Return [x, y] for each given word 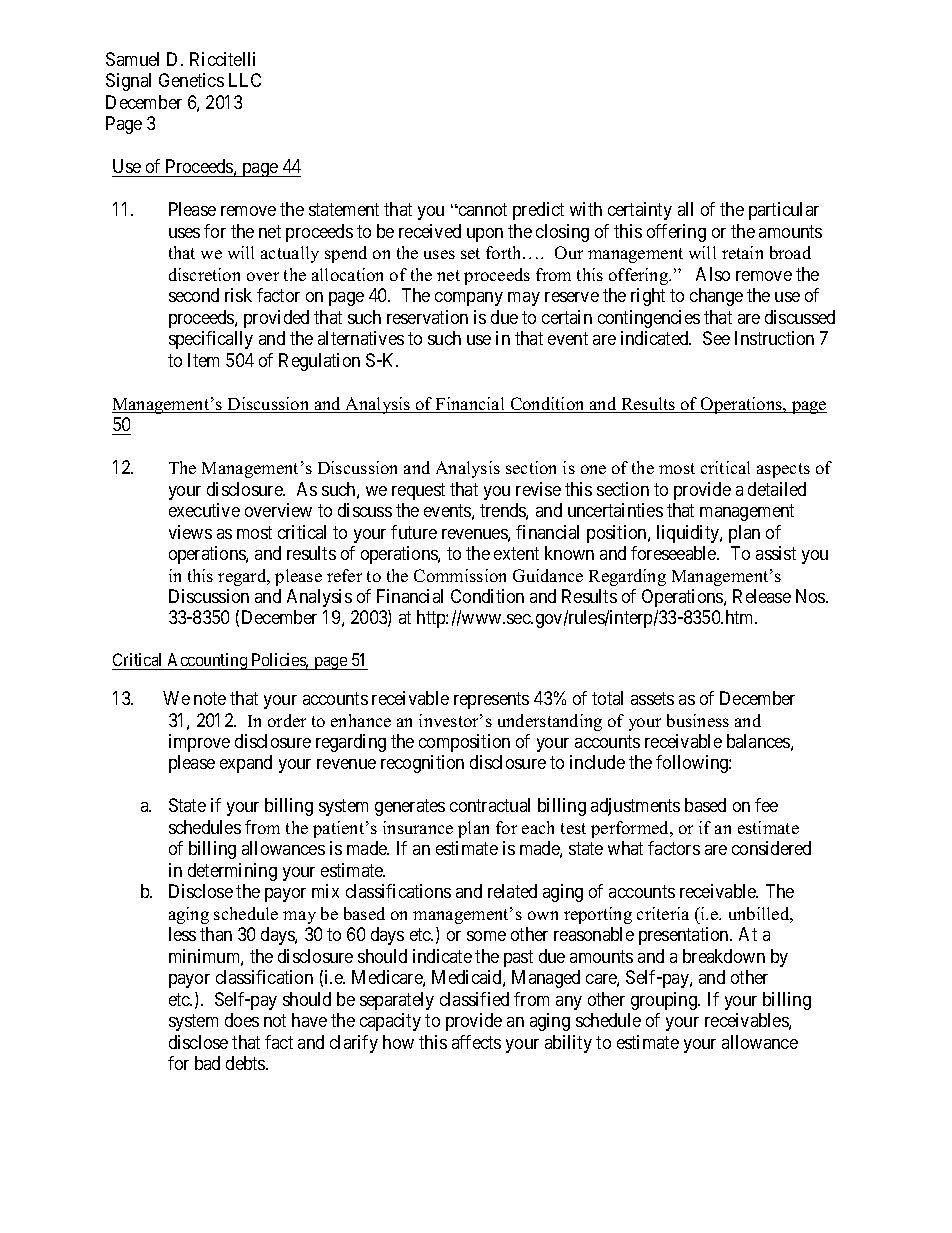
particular [784, 211]
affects [476, 1042]
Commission [460, 575]
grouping [665, 1001]
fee [766, 805]
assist [776, 553]
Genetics [191, 80]
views [190, 532]
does [242, 1020]
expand [246, 764]
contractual [490, 805]
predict [538, 211]
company [469, 299]
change [716, 297]
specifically [211, 340]
